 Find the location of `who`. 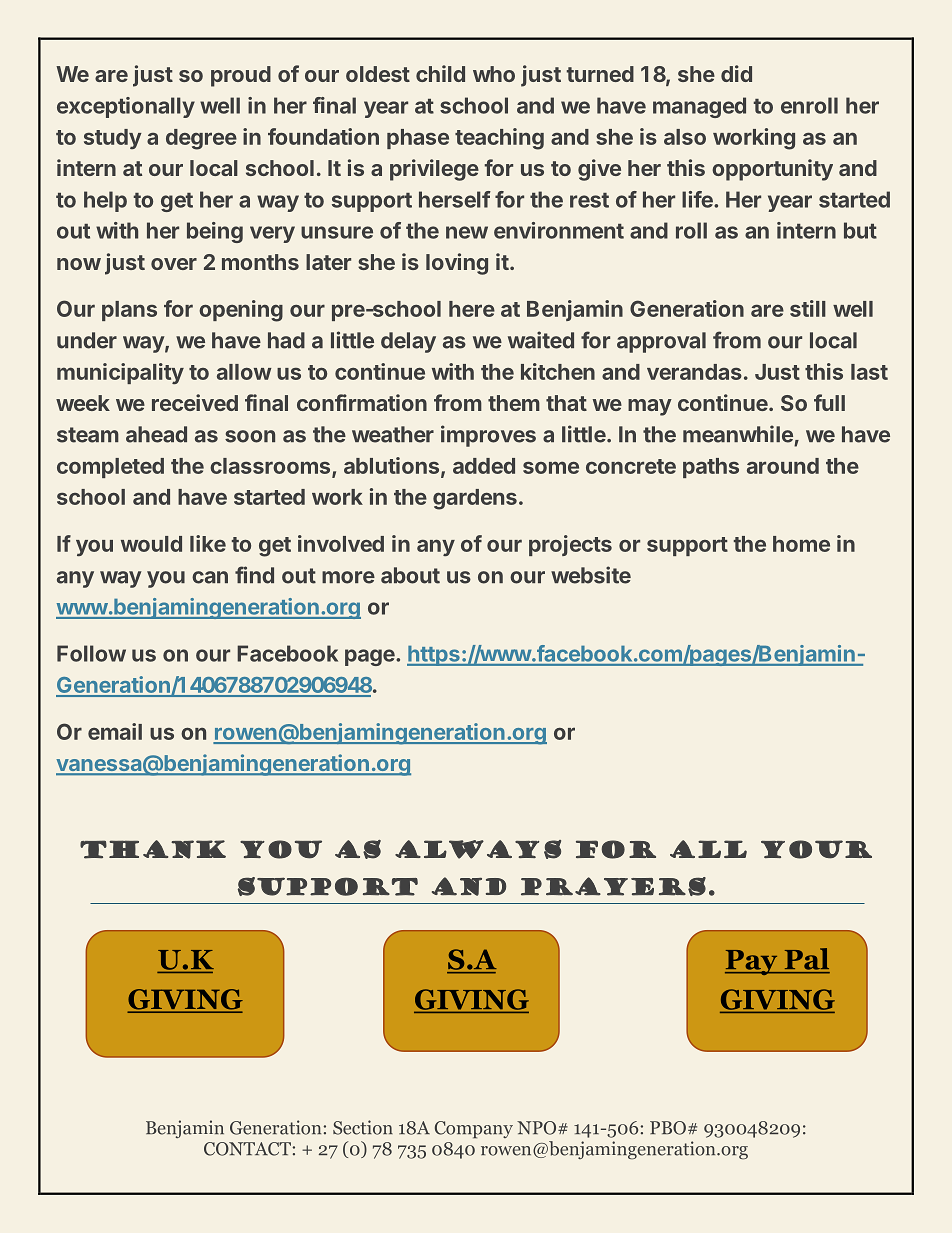

who is located at coordinates (494, 74).
